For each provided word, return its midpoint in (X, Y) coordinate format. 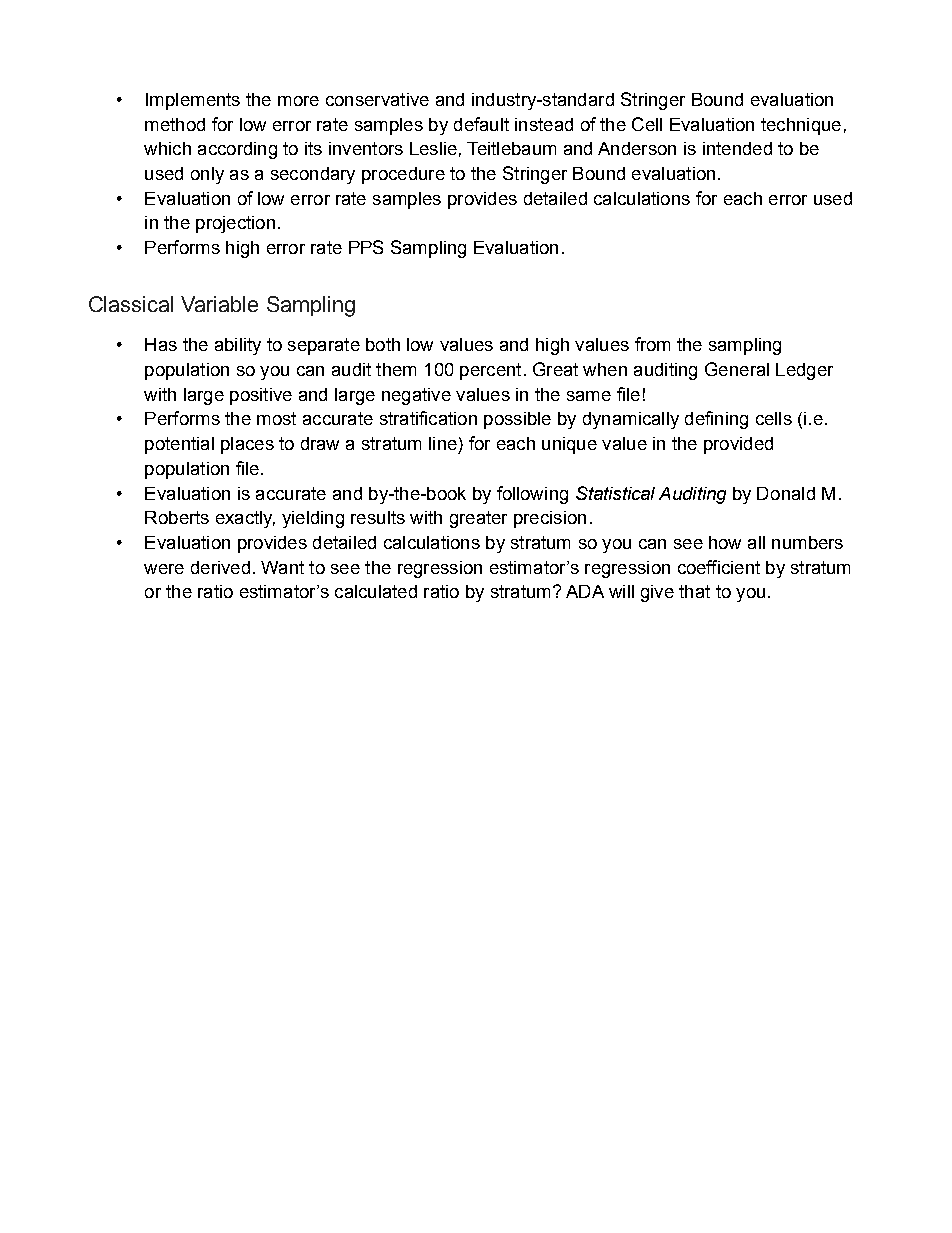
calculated (376, 591)
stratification (428, 418)
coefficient (719, 567)
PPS (366, 247)
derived (220, 567)
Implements (193, 101)
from (652, 344)
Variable (219, 304)
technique (801, 126)
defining (716, 420)
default (481, 124)
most (276, 418)
